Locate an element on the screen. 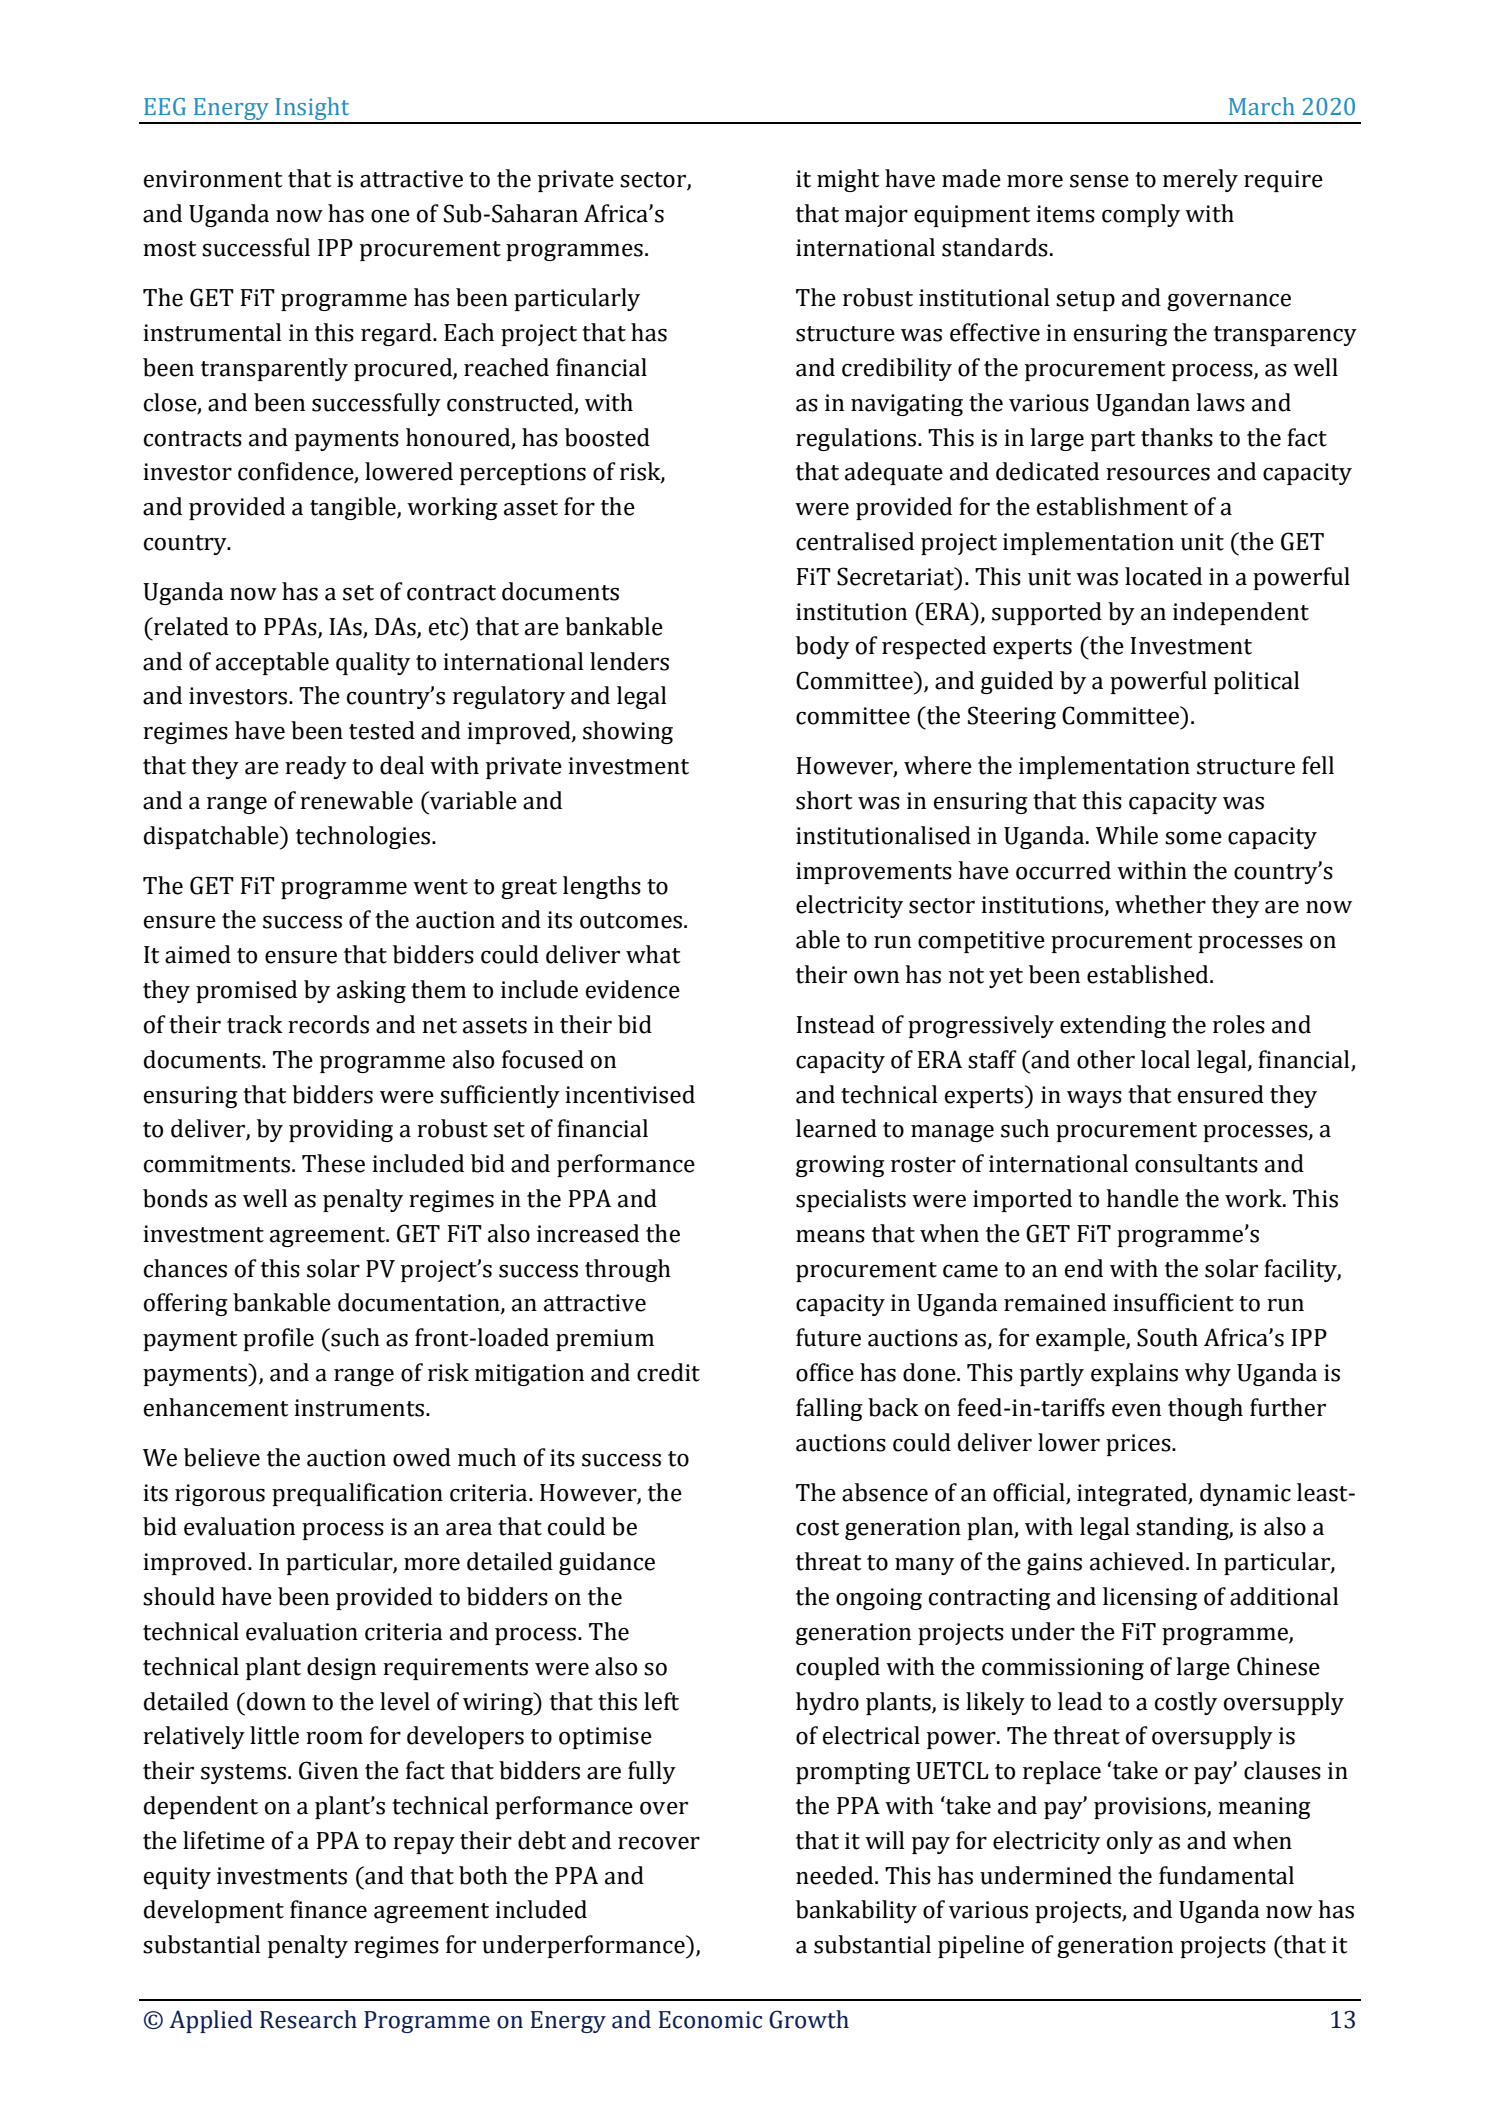  might is located at coordinates (848, 180).
